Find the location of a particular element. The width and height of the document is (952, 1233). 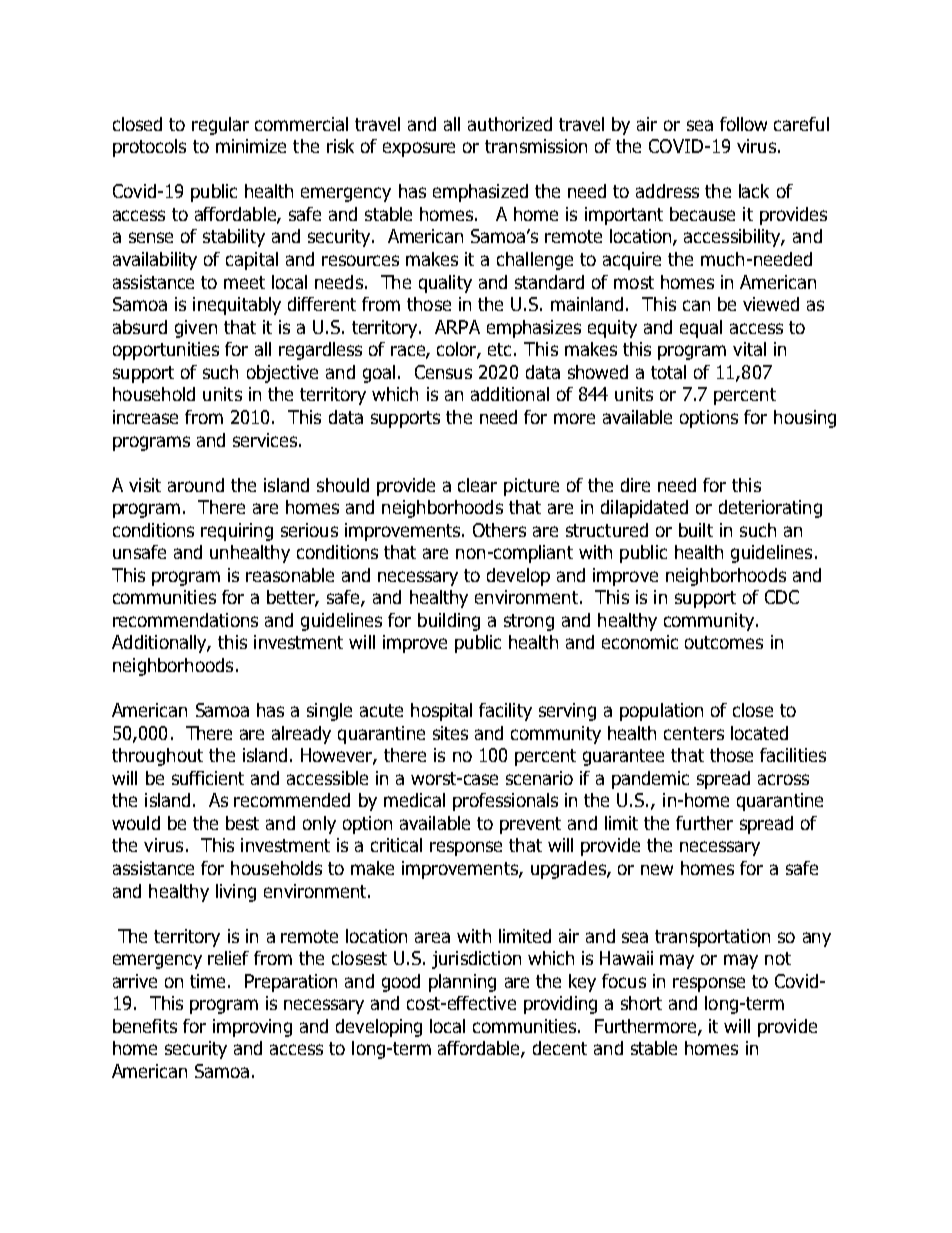

minimize is located at coordinates (251, 146).
